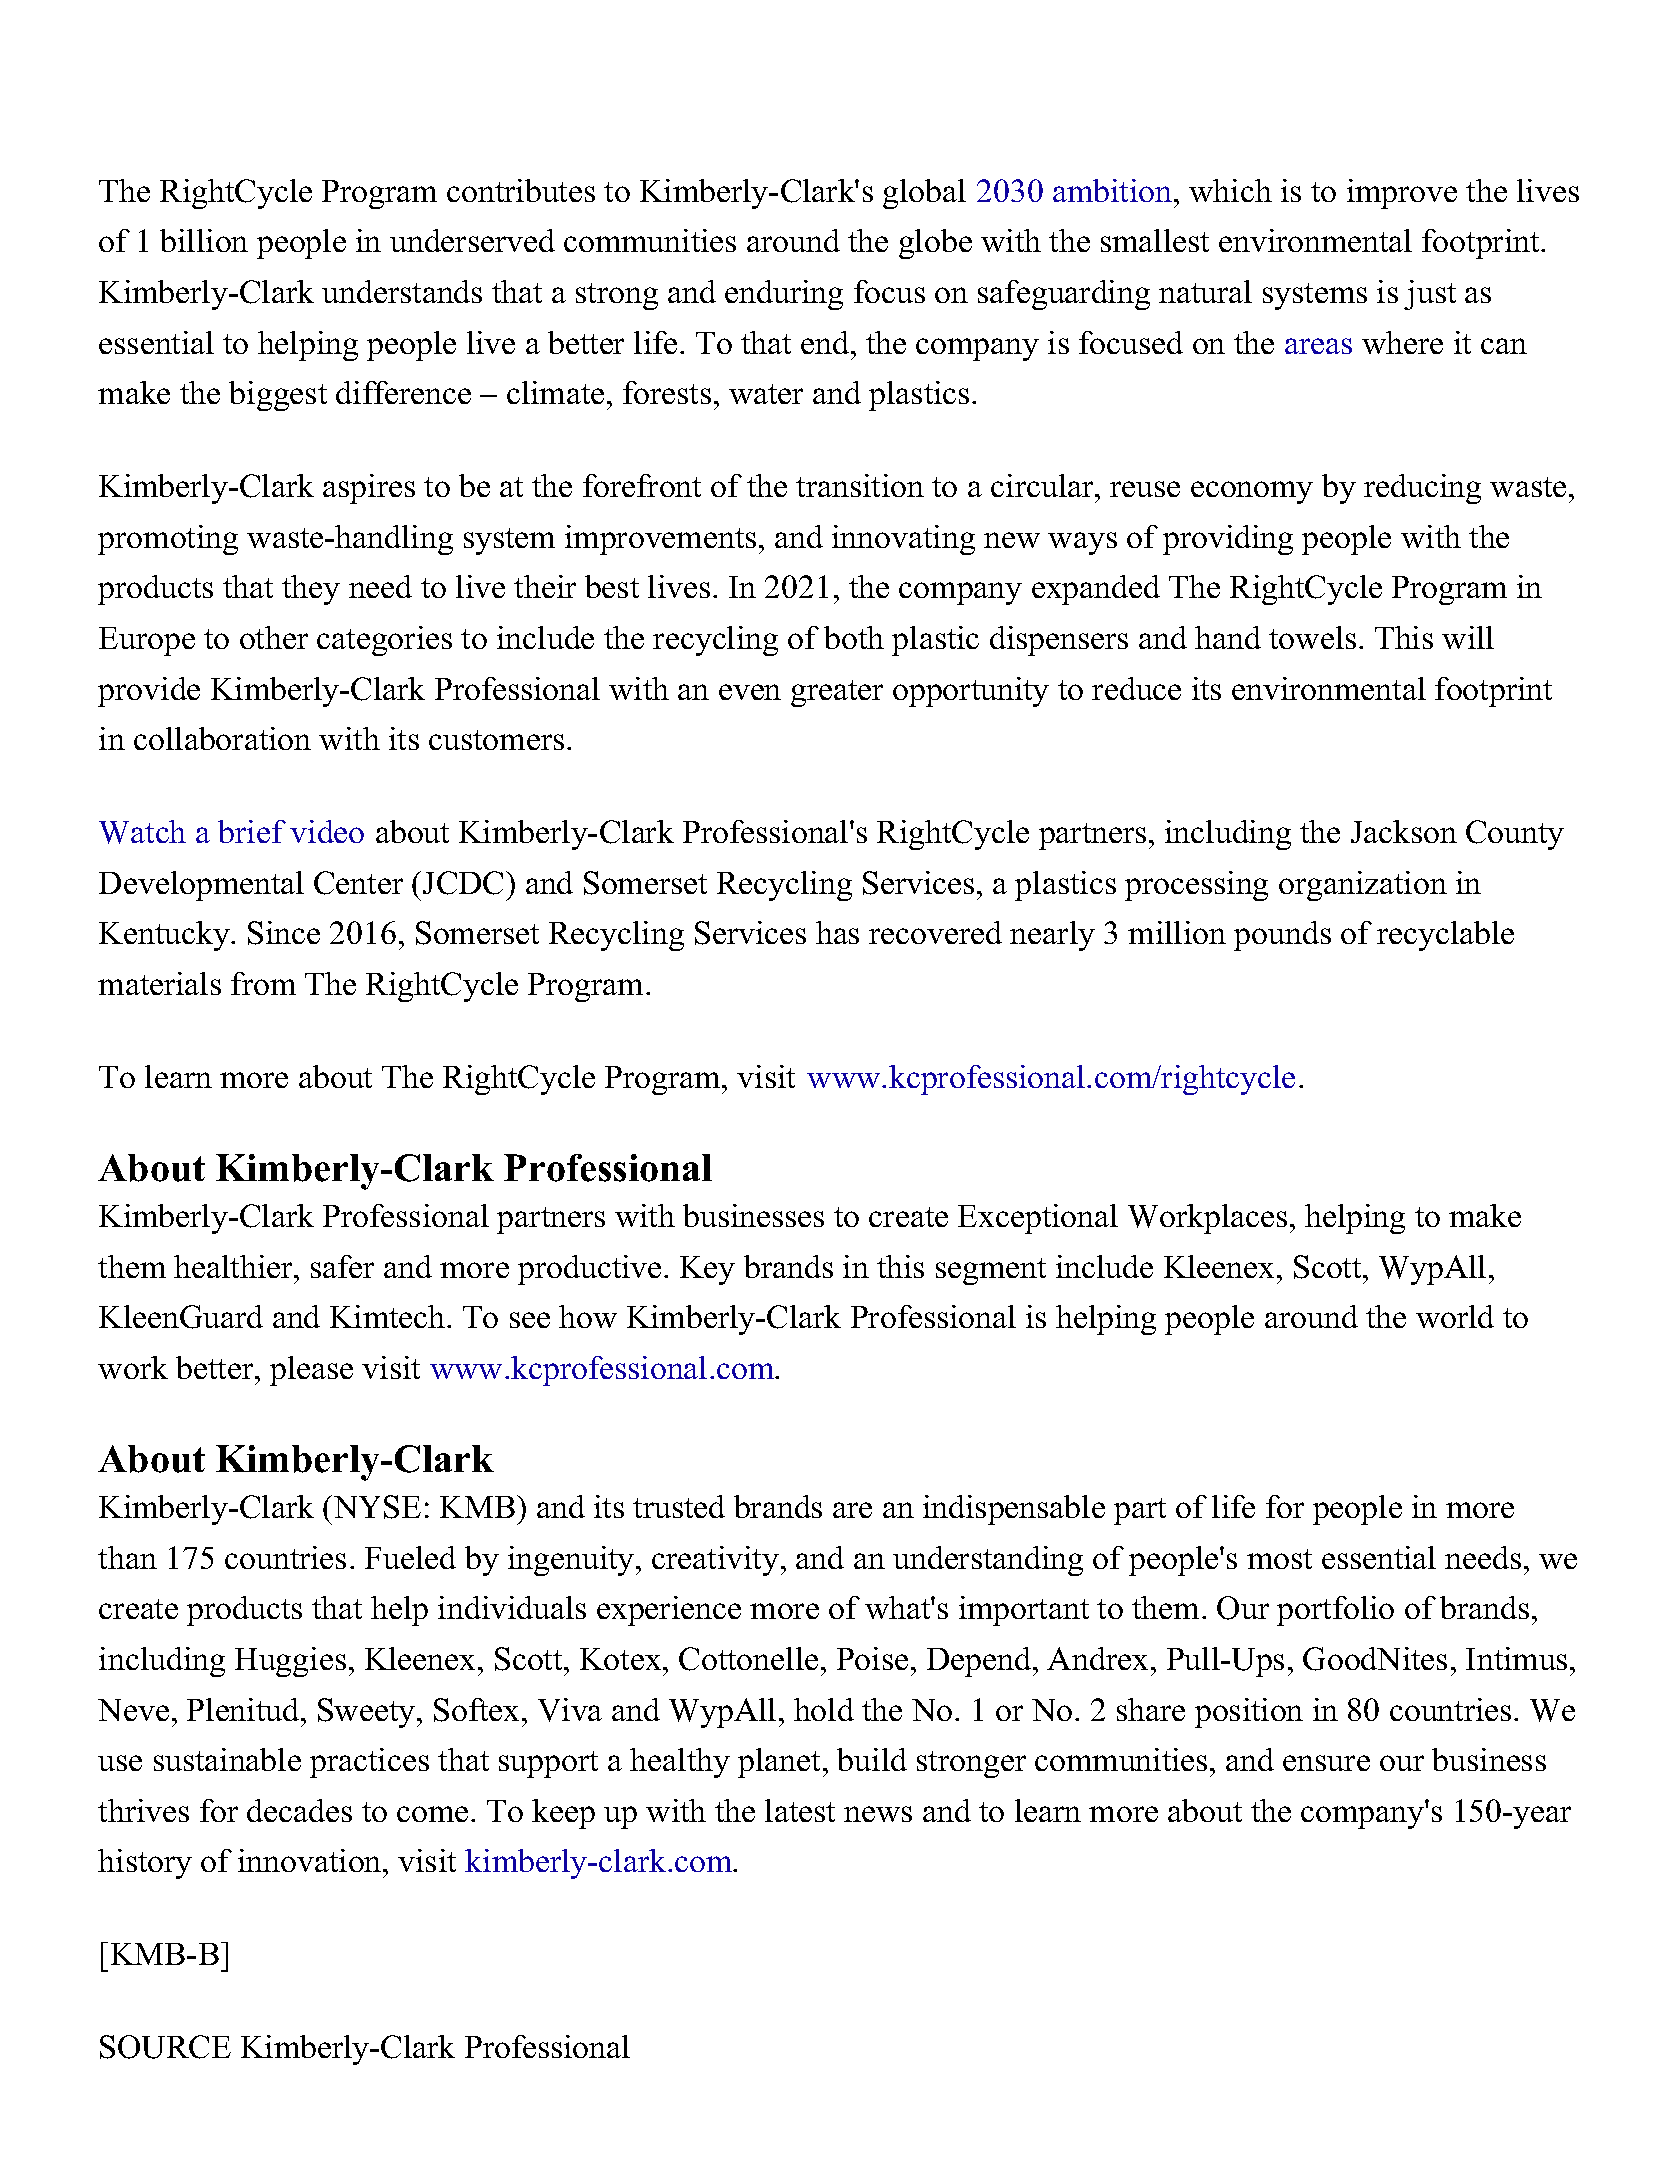  I want to click on just, so click(1430, 295).
